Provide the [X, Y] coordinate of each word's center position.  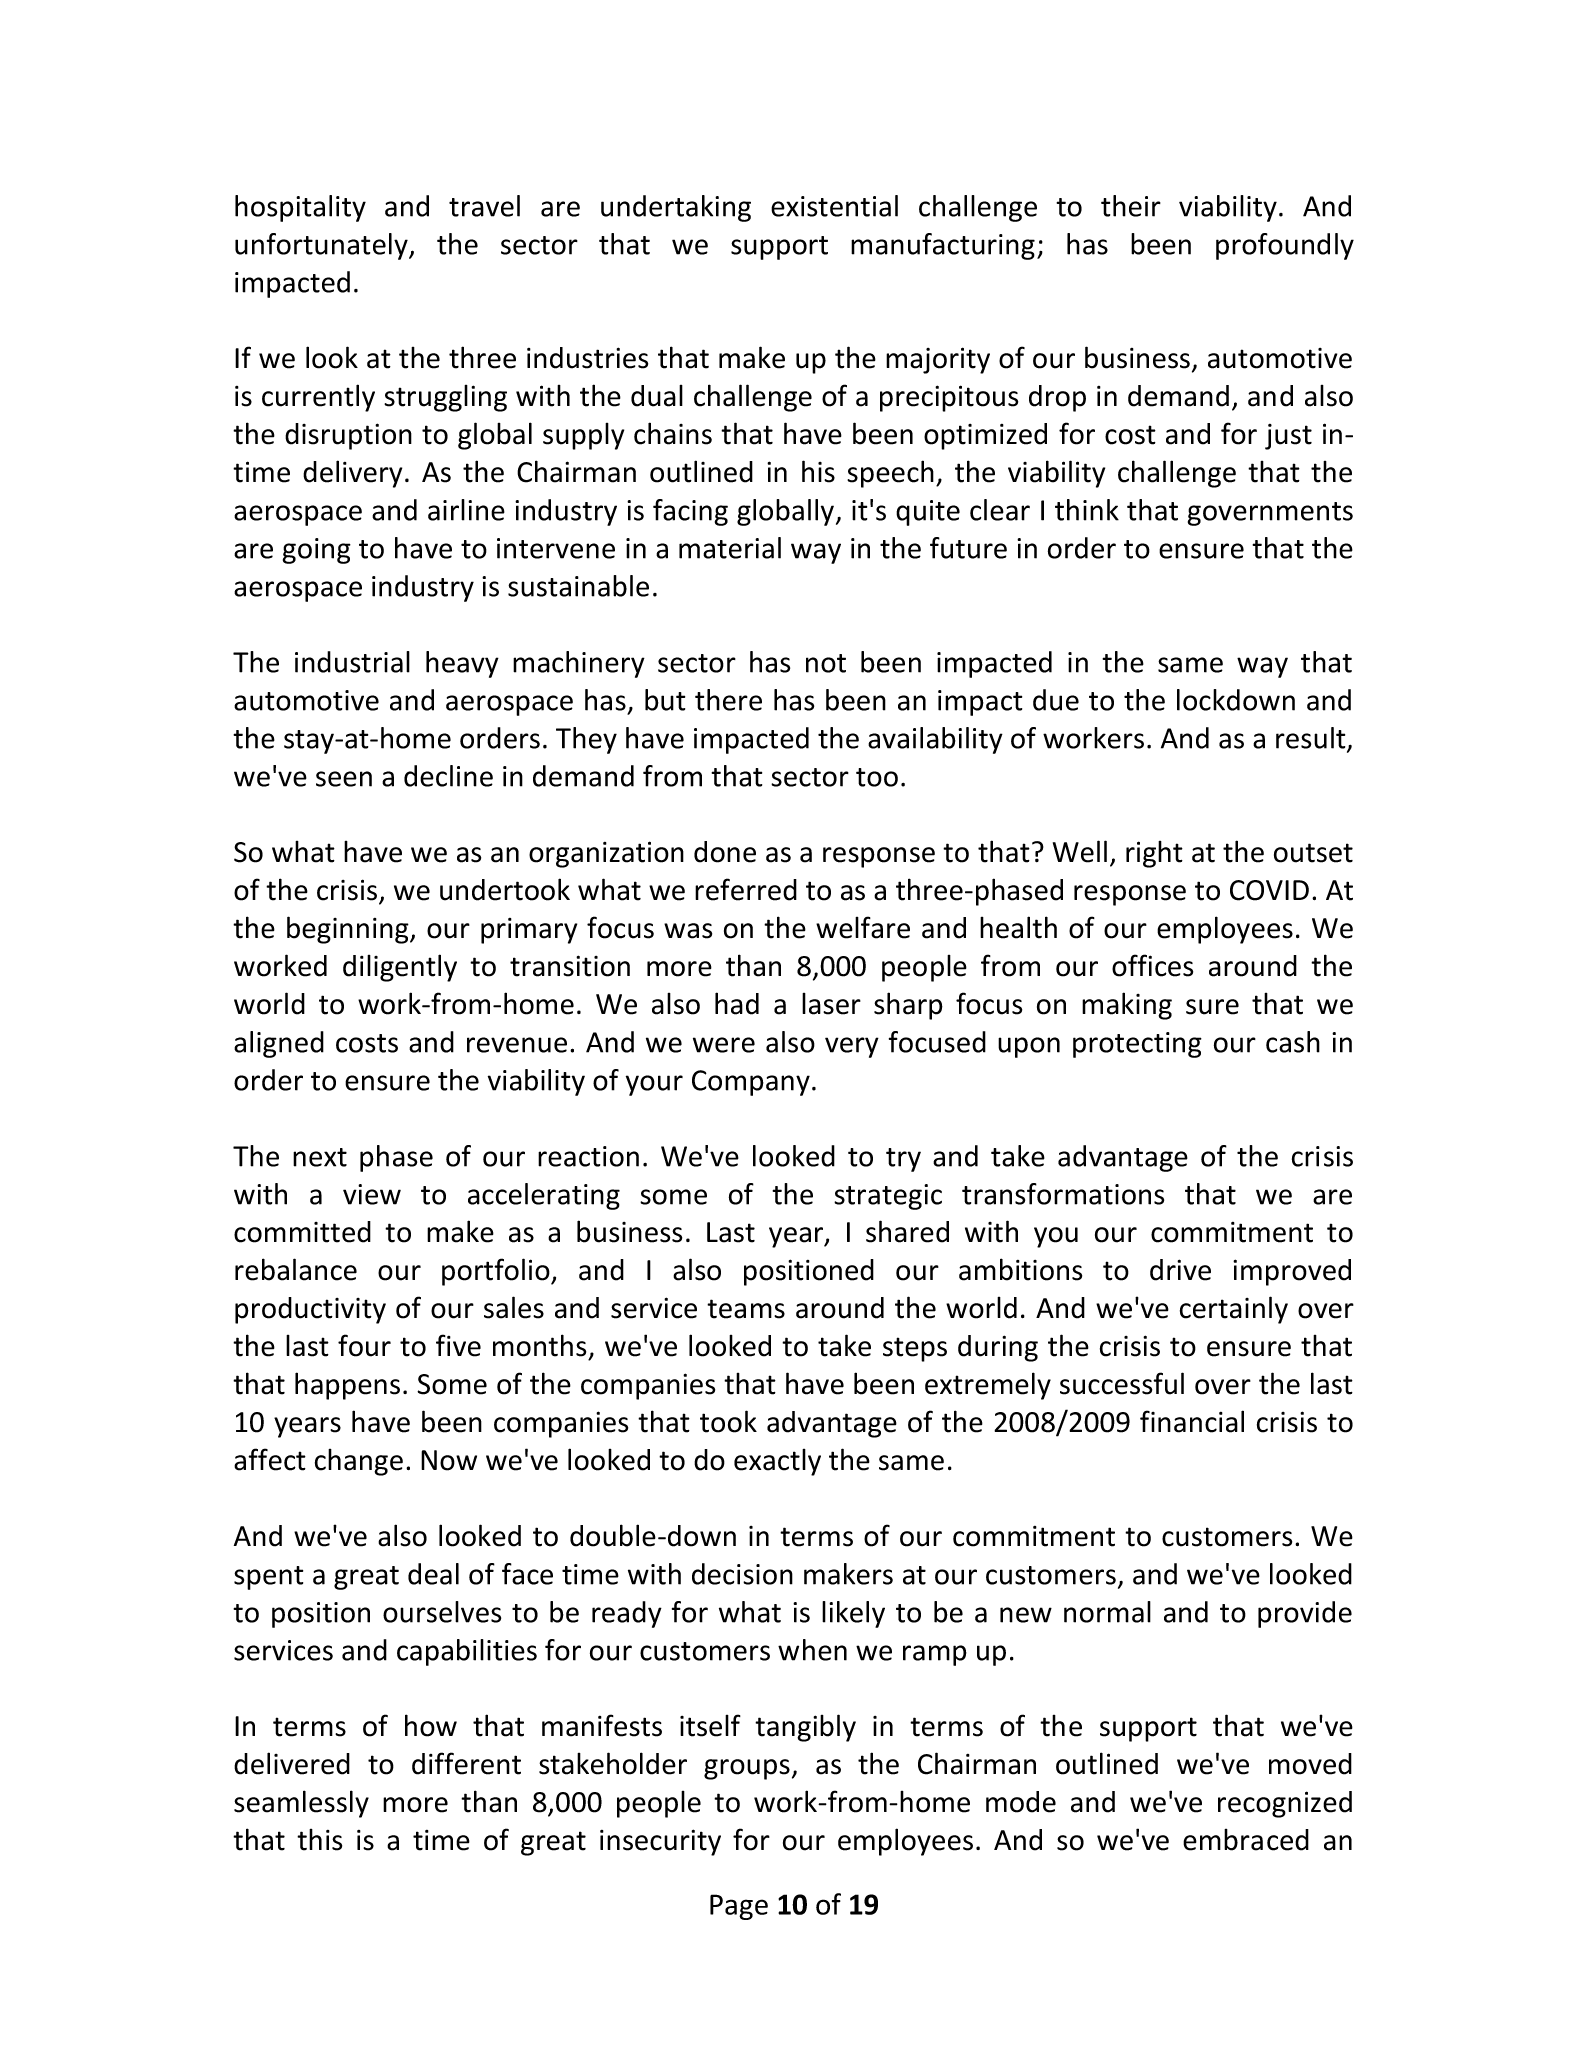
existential [834, 206]
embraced [1246, 1840]
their [1131, 206]
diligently [400, 968]
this [319, 1840]
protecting [1137, 1045]
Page [739, 1907]
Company [751, 1083]
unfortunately [322, 246]
